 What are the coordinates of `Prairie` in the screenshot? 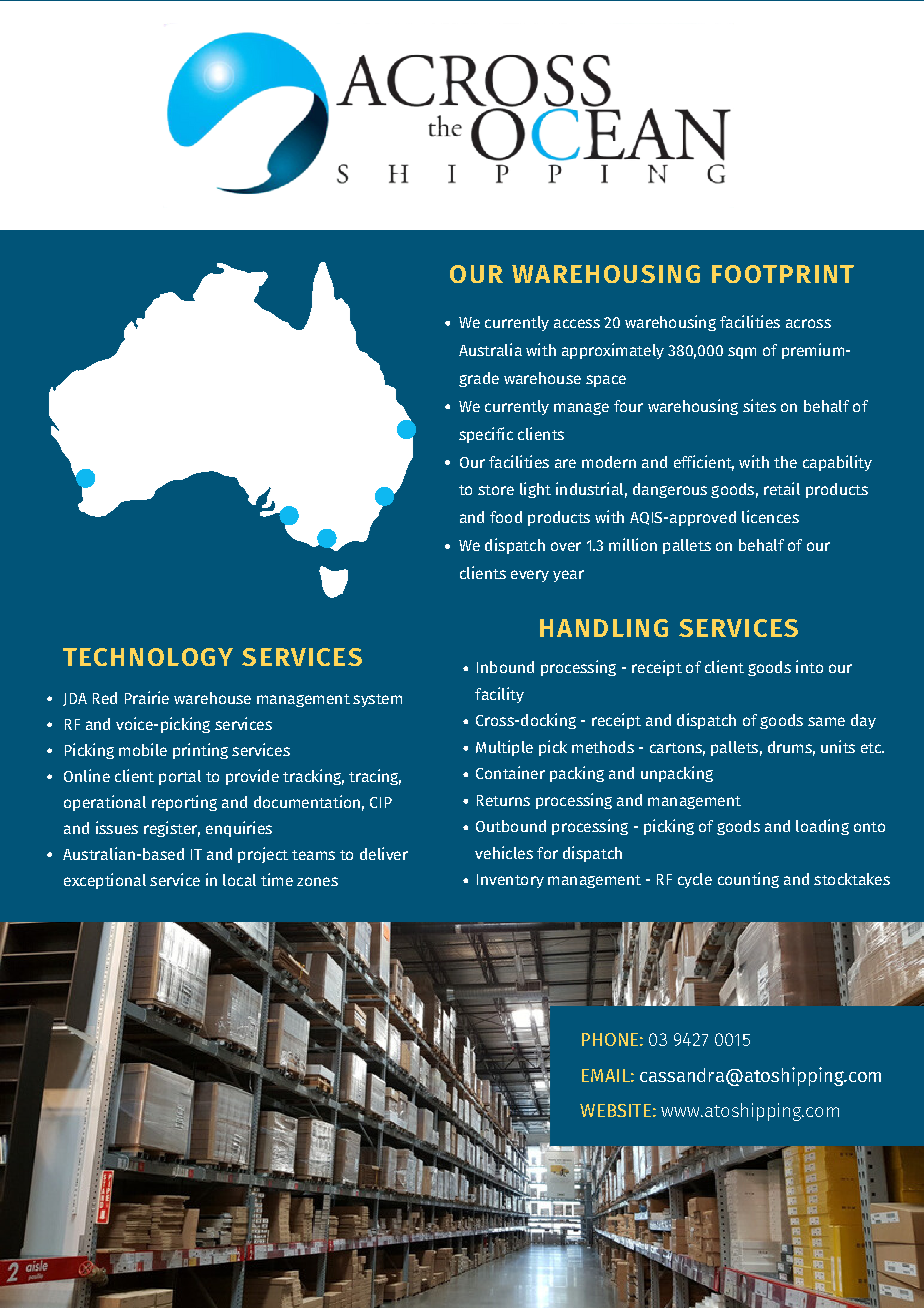 It's located at (147, 697).
